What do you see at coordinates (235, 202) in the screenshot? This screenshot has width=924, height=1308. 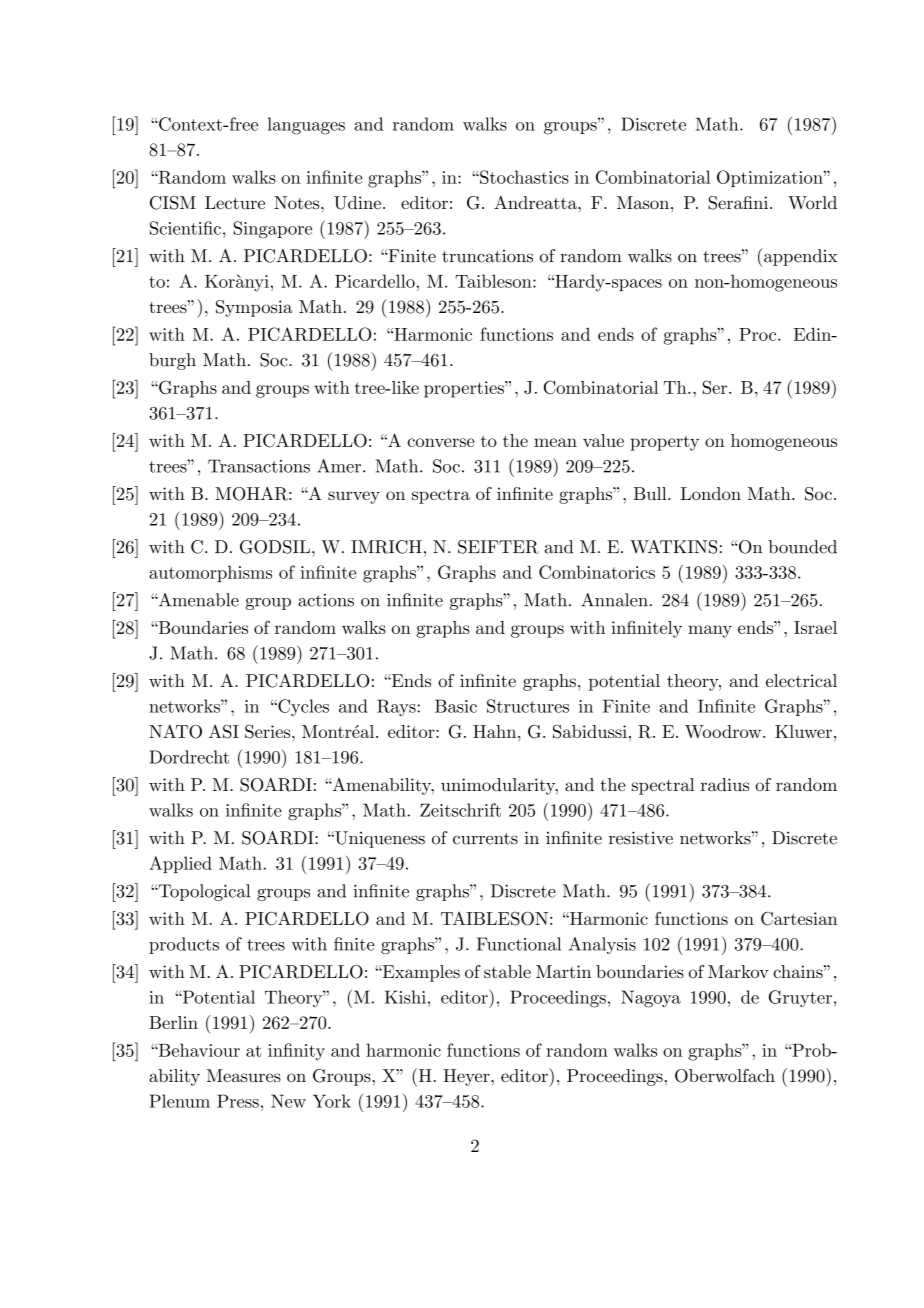 I see `Lecture` at bounding box center [235, 202].
